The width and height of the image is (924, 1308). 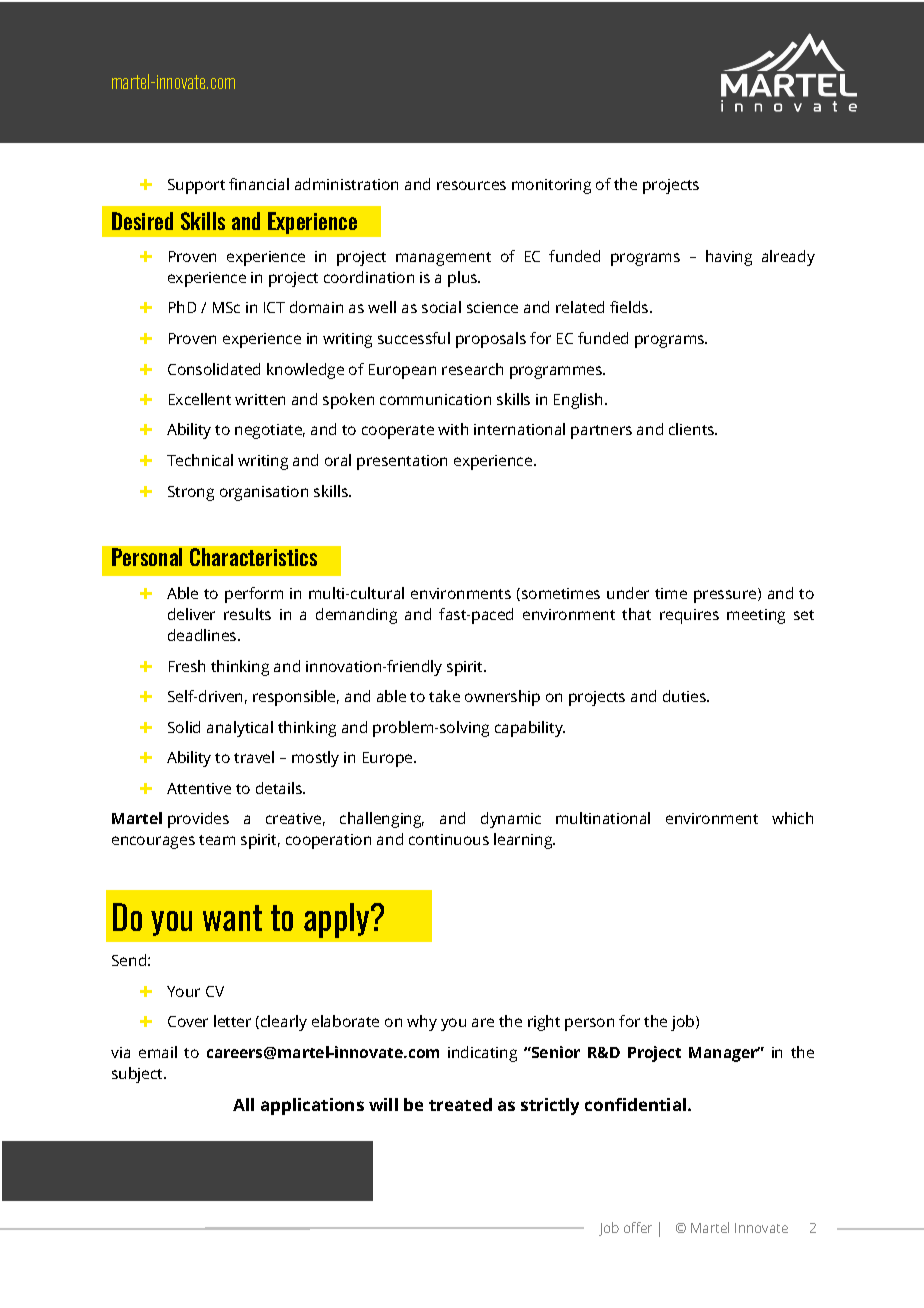 I want to click on Support, so click(x=196, y=186).
